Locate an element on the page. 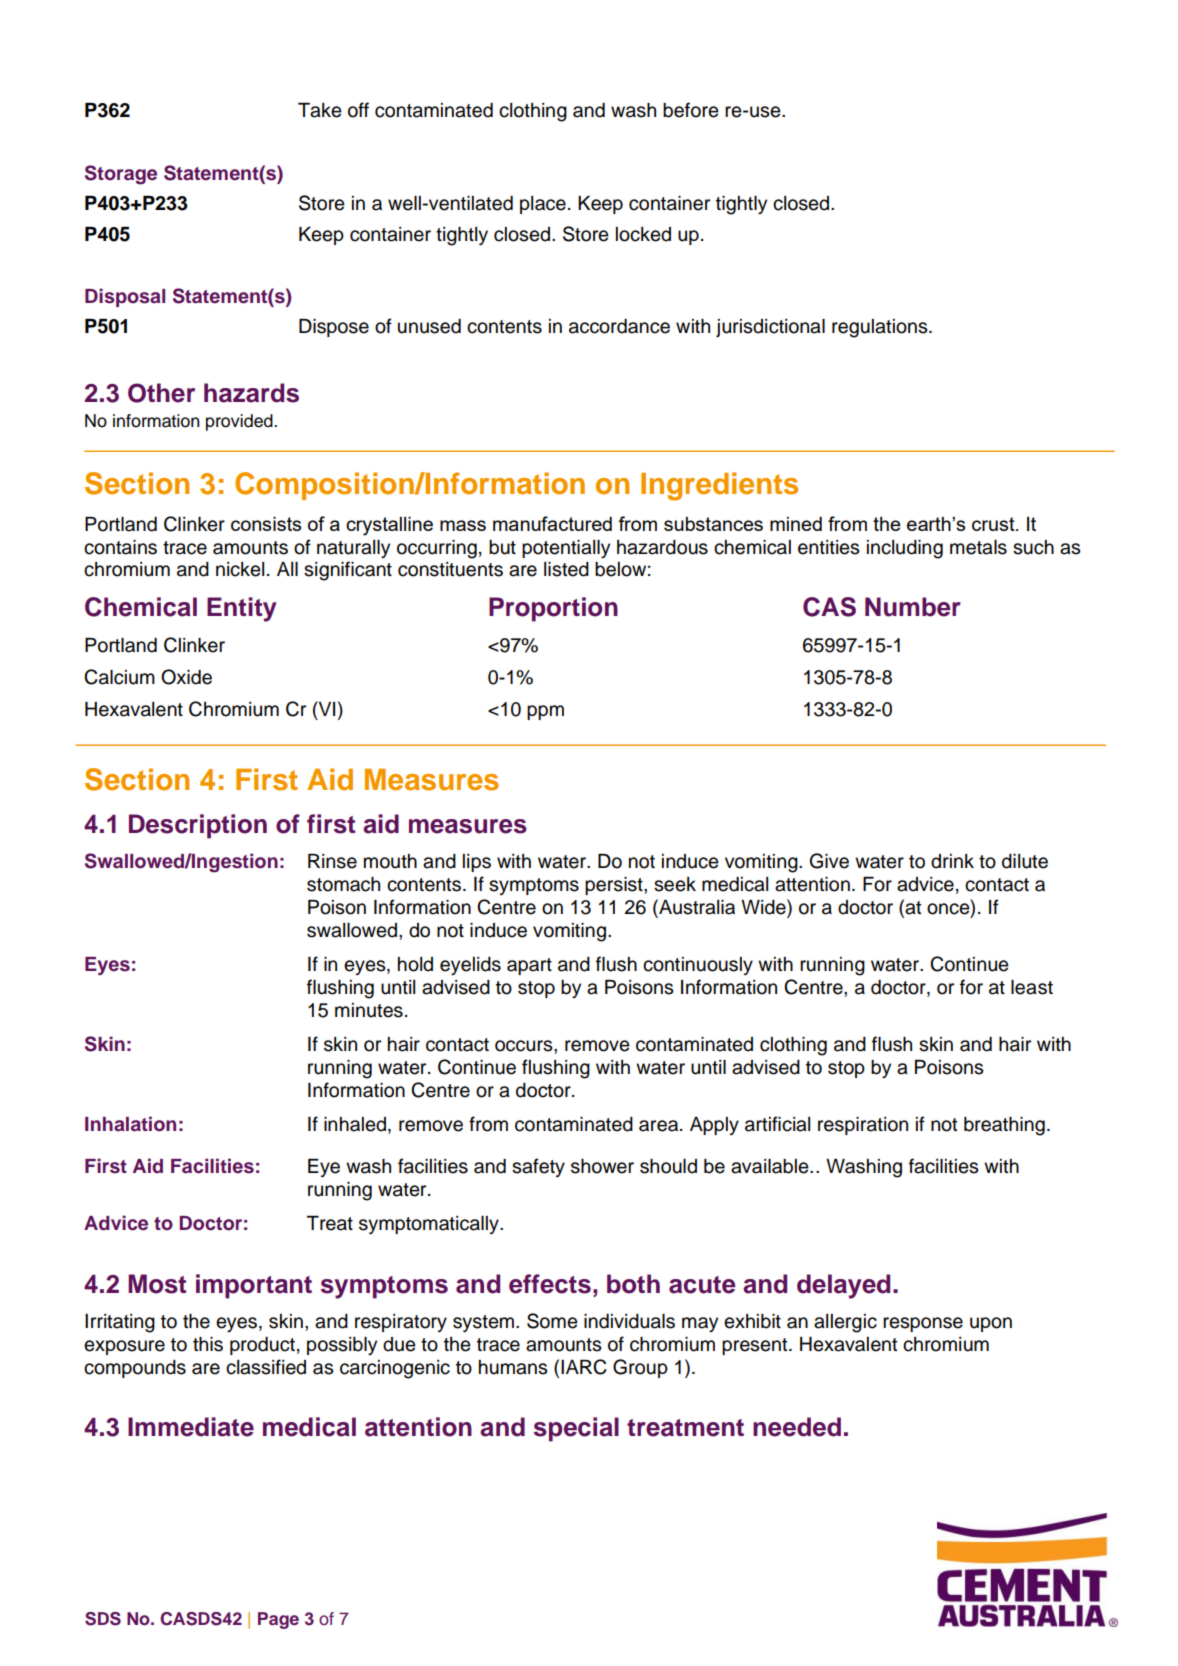  consists is located at coordinates (266, 524).
